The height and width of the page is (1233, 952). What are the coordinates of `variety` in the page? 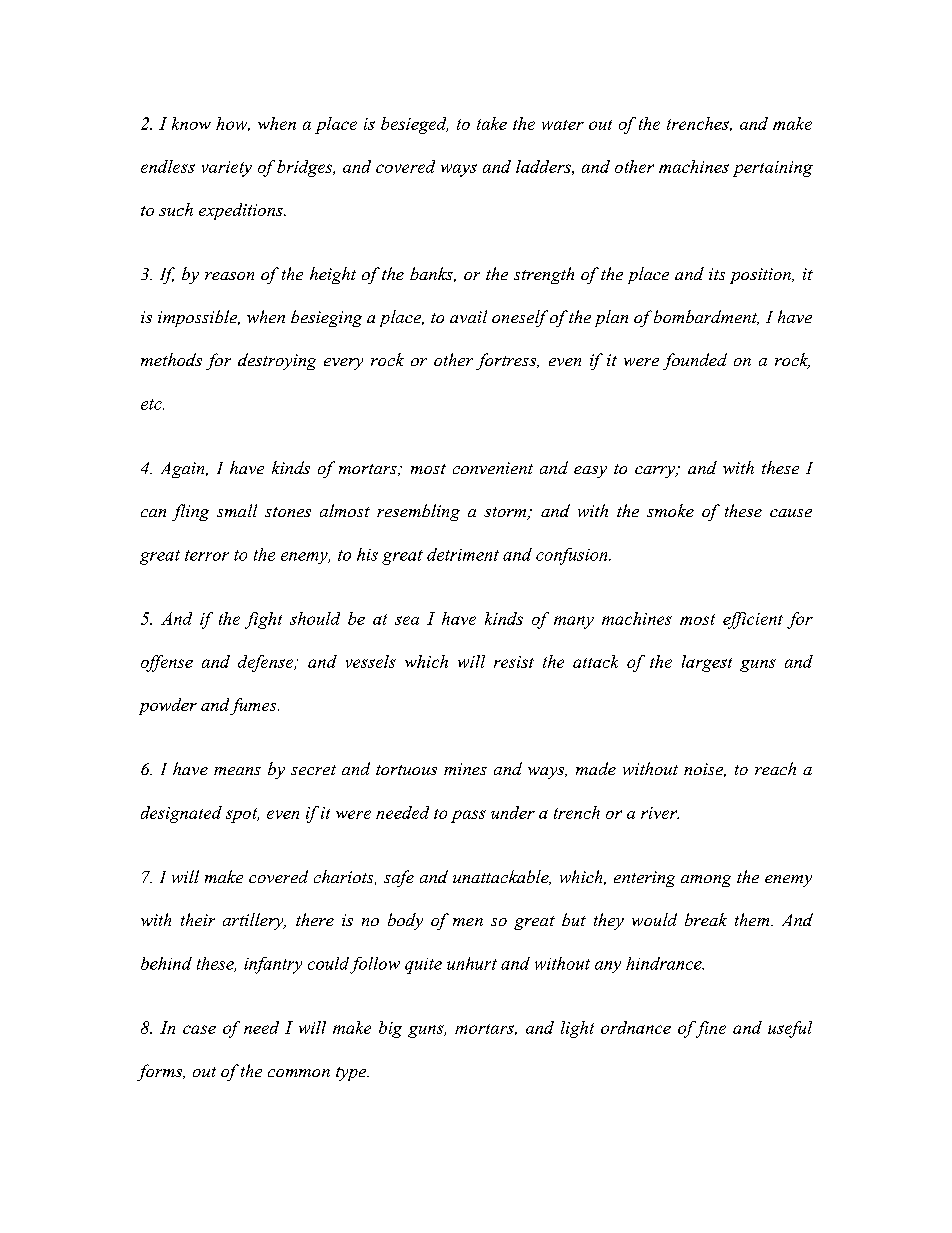 It's located at (227, 169).
